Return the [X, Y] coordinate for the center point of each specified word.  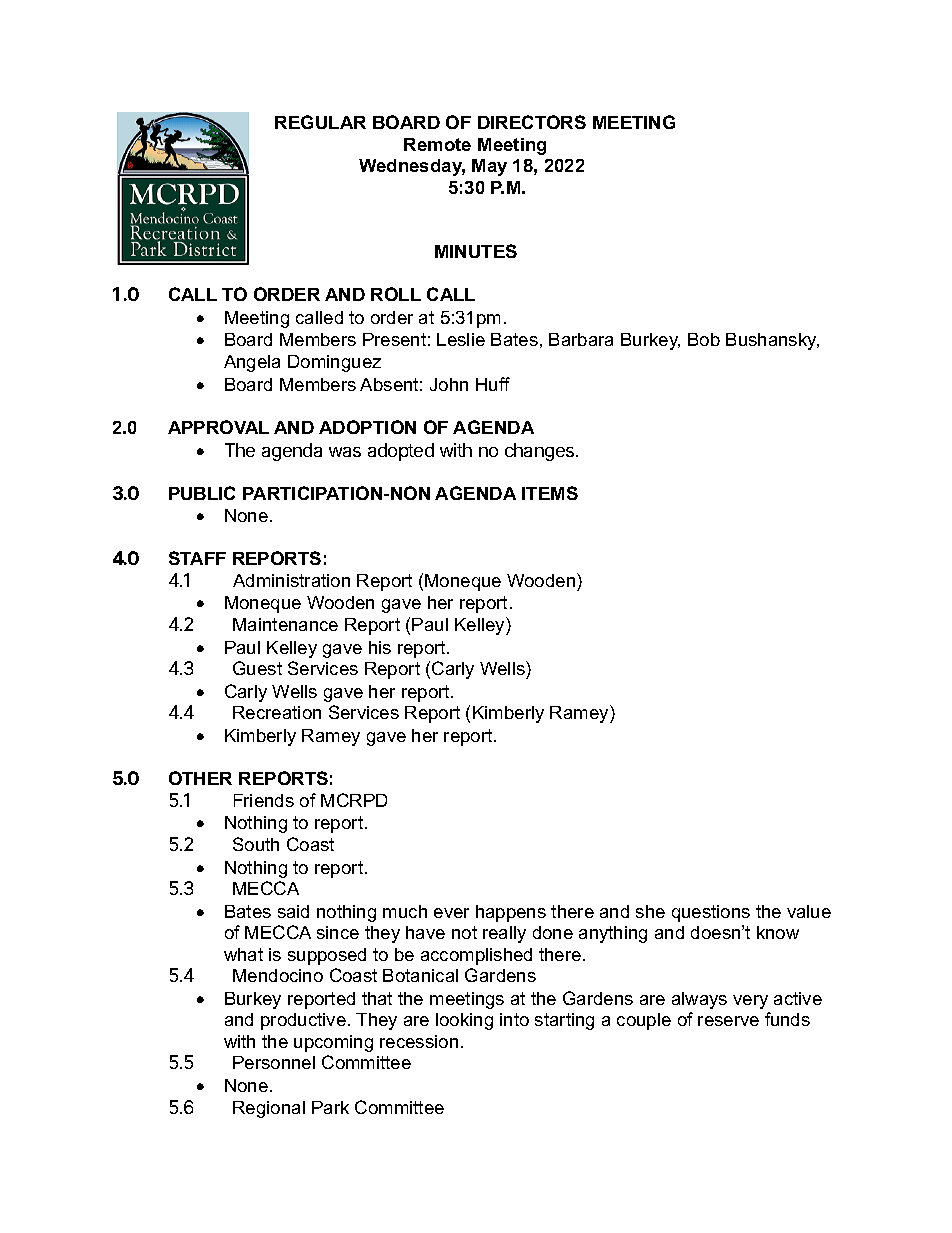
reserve [728, 1021]
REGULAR [320, 122]
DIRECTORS [532, 122]
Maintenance [285, 624]
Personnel [274, 1062]
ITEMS [550, 493]
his [380, 647]
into [514, 1019]
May [489, 167]
